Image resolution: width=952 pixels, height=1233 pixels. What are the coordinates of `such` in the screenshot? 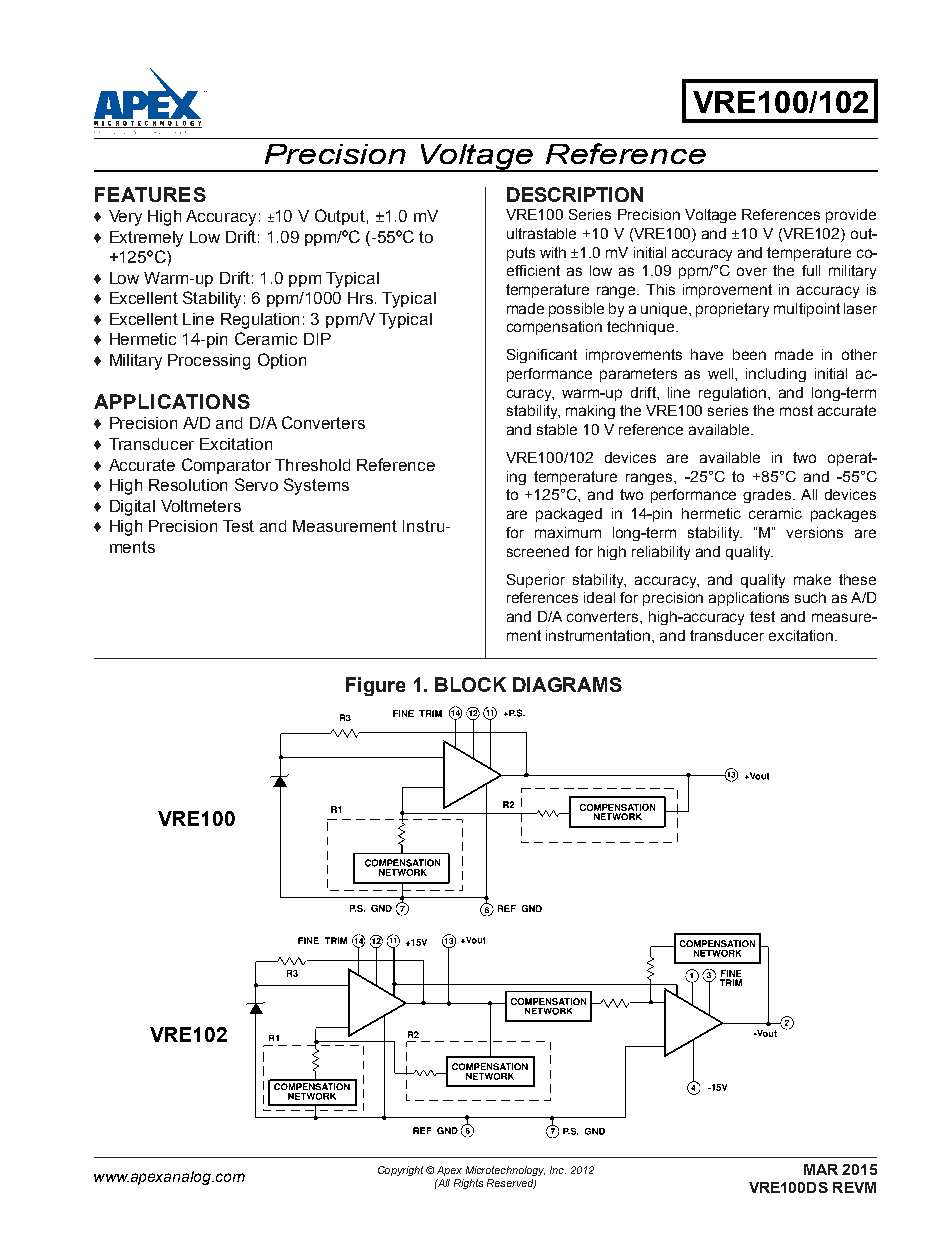 It's located at (810, 597).
